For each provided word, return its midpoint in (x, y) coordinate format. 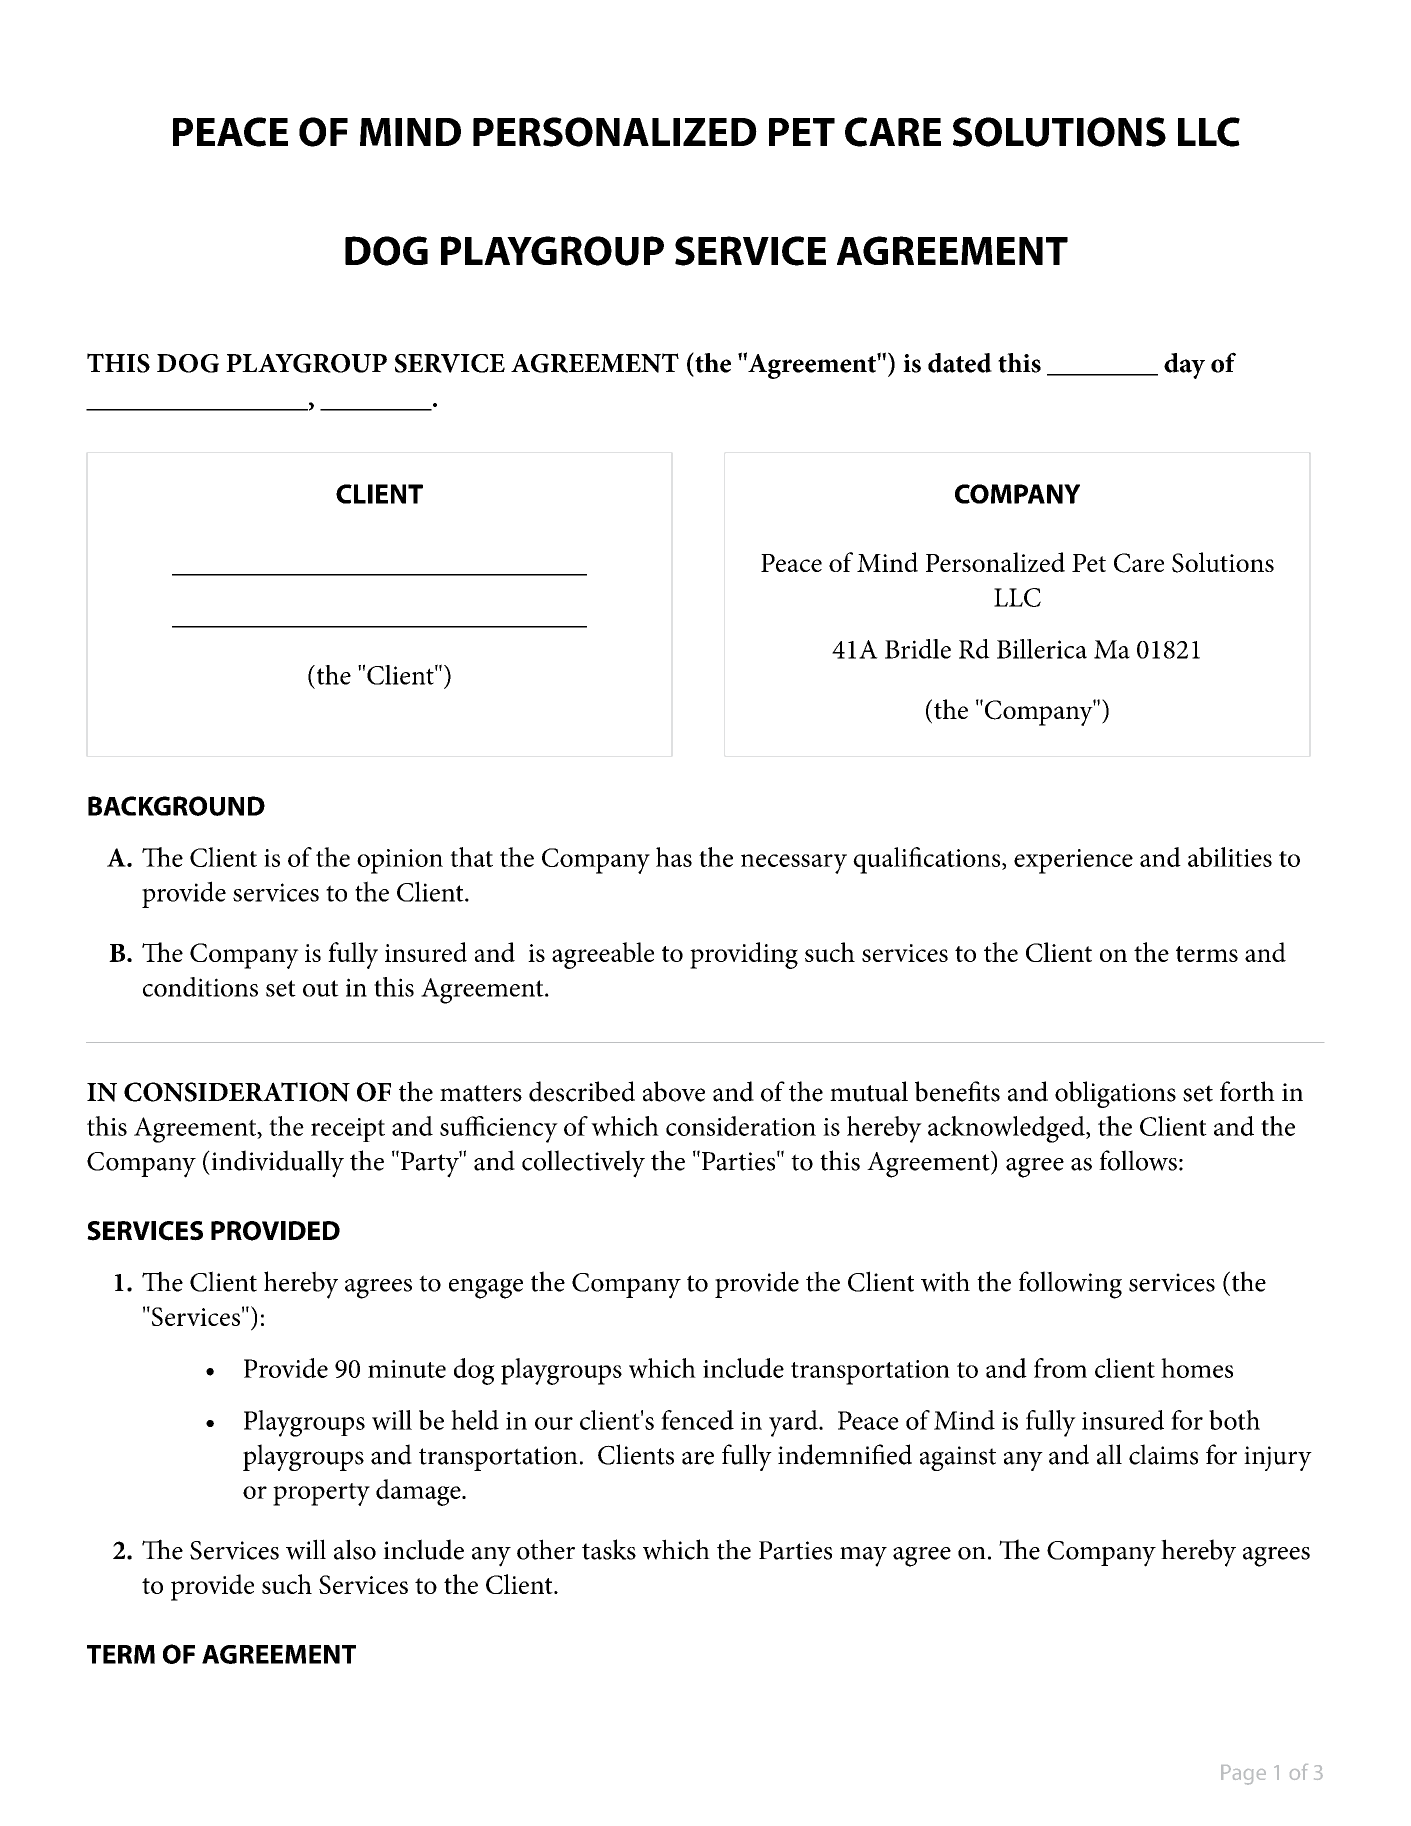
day (1184, 366)
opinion (400, 861)
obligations (1115, 1094)
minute (407, 1369)
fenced (697, 1420)
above (674, 1091)
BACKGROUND (176, 806)
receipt (348, 1130)
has (674, 857)
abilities (1230, 857)
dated (960, 363)
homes (1197, 1368)
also (355, 1549)
